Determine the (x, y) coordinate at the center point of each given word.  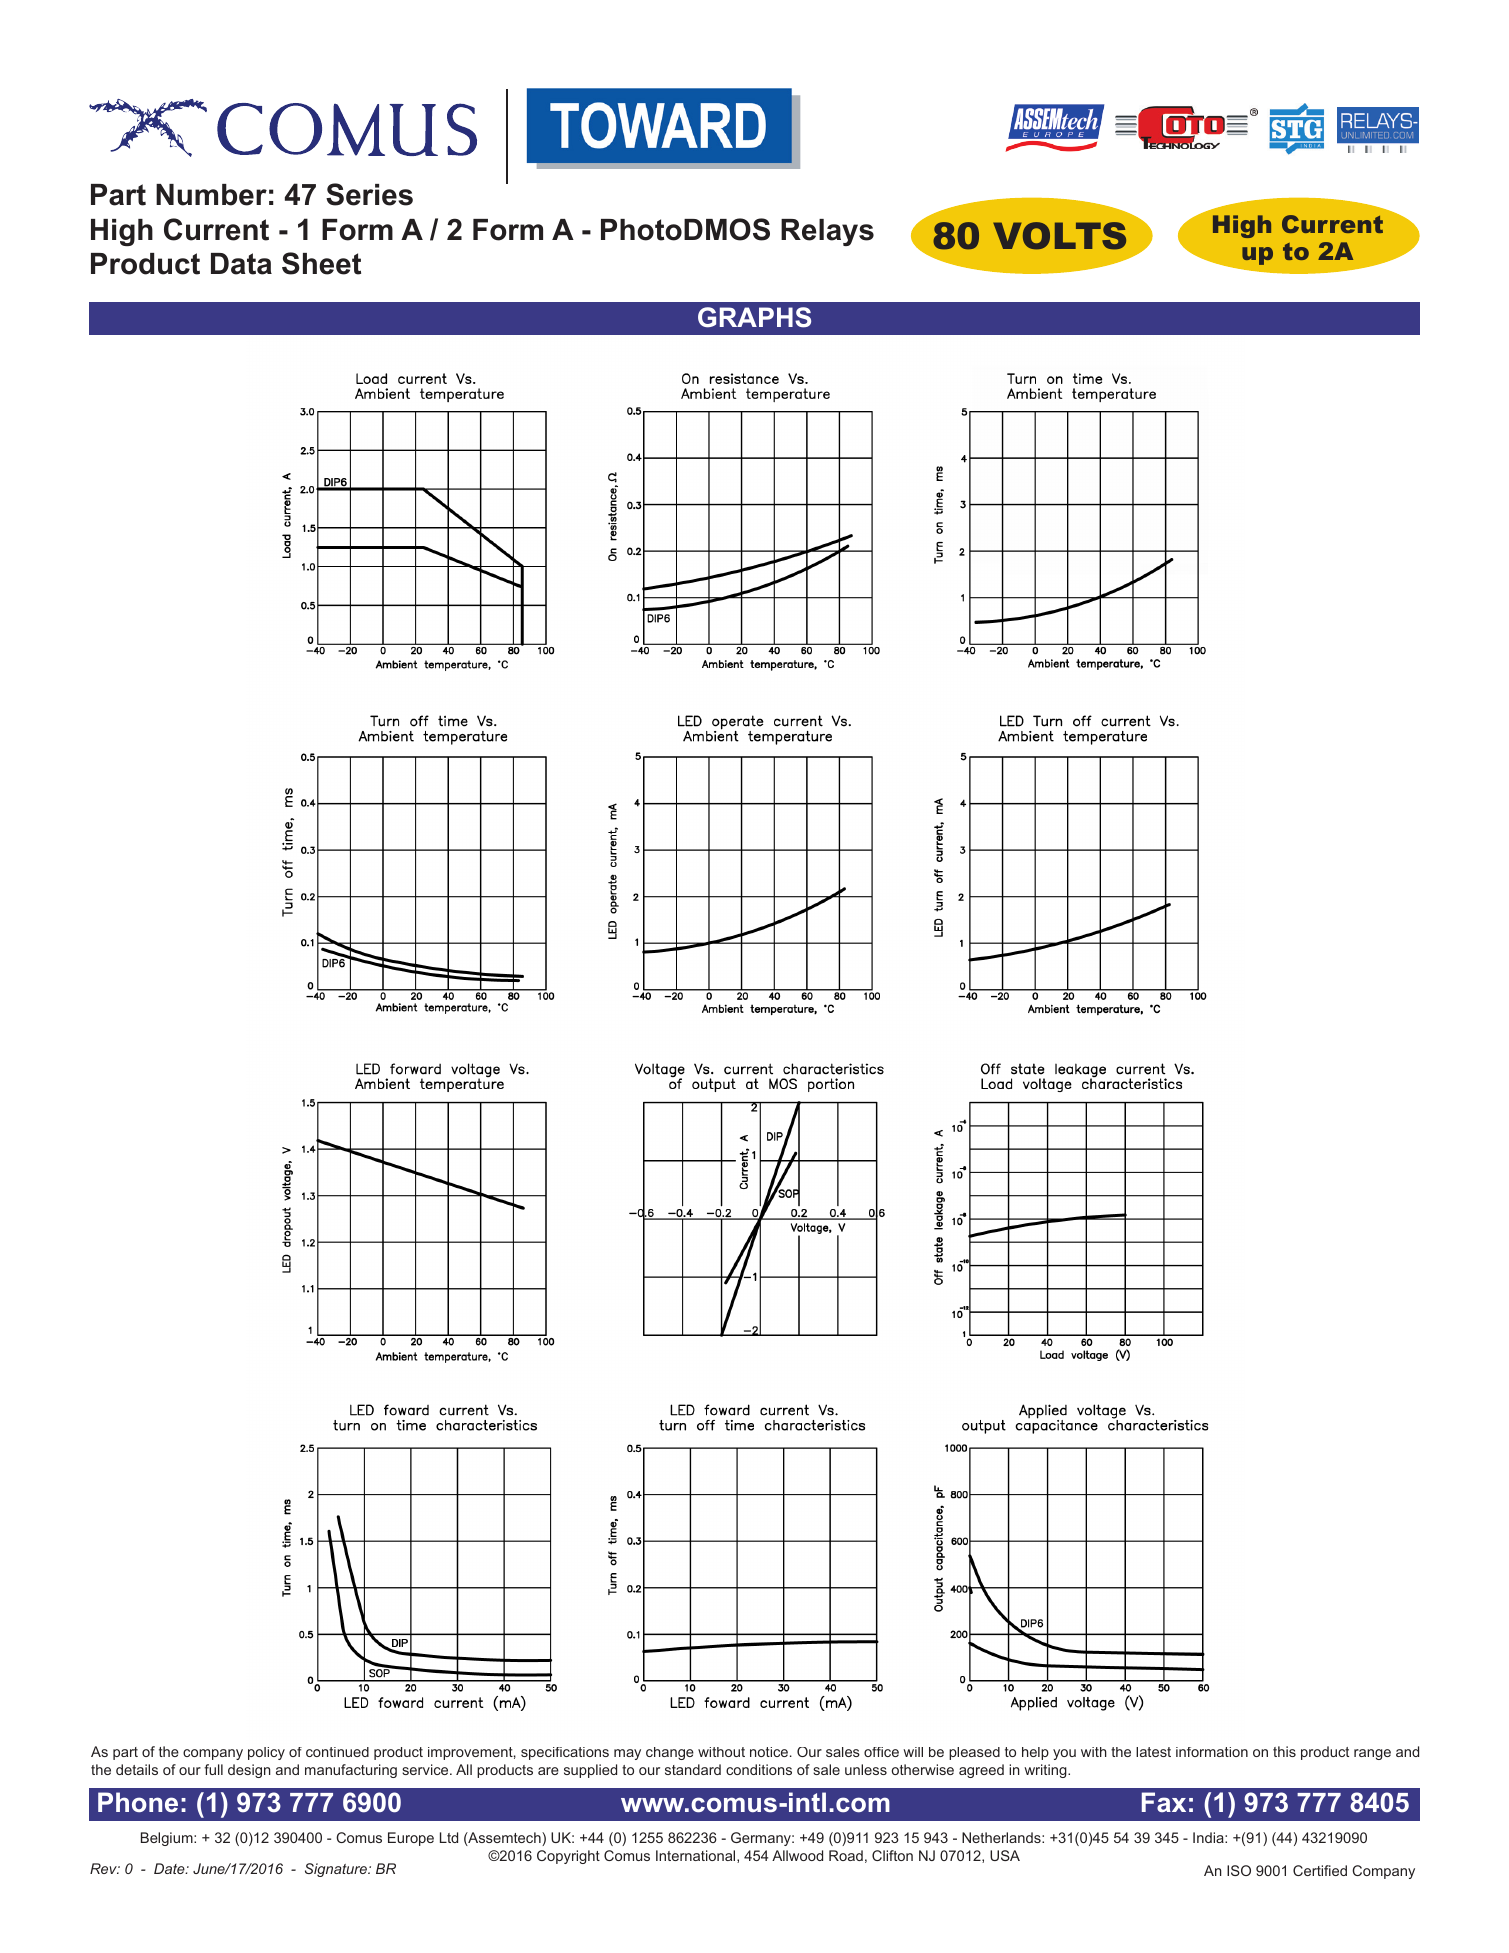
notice (770, 1752)
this (1284, 1751)
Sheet (321, 263)
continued (337, 1752)
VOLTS (1059, 236)
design (249, 1771)
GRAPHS (754, 317)
